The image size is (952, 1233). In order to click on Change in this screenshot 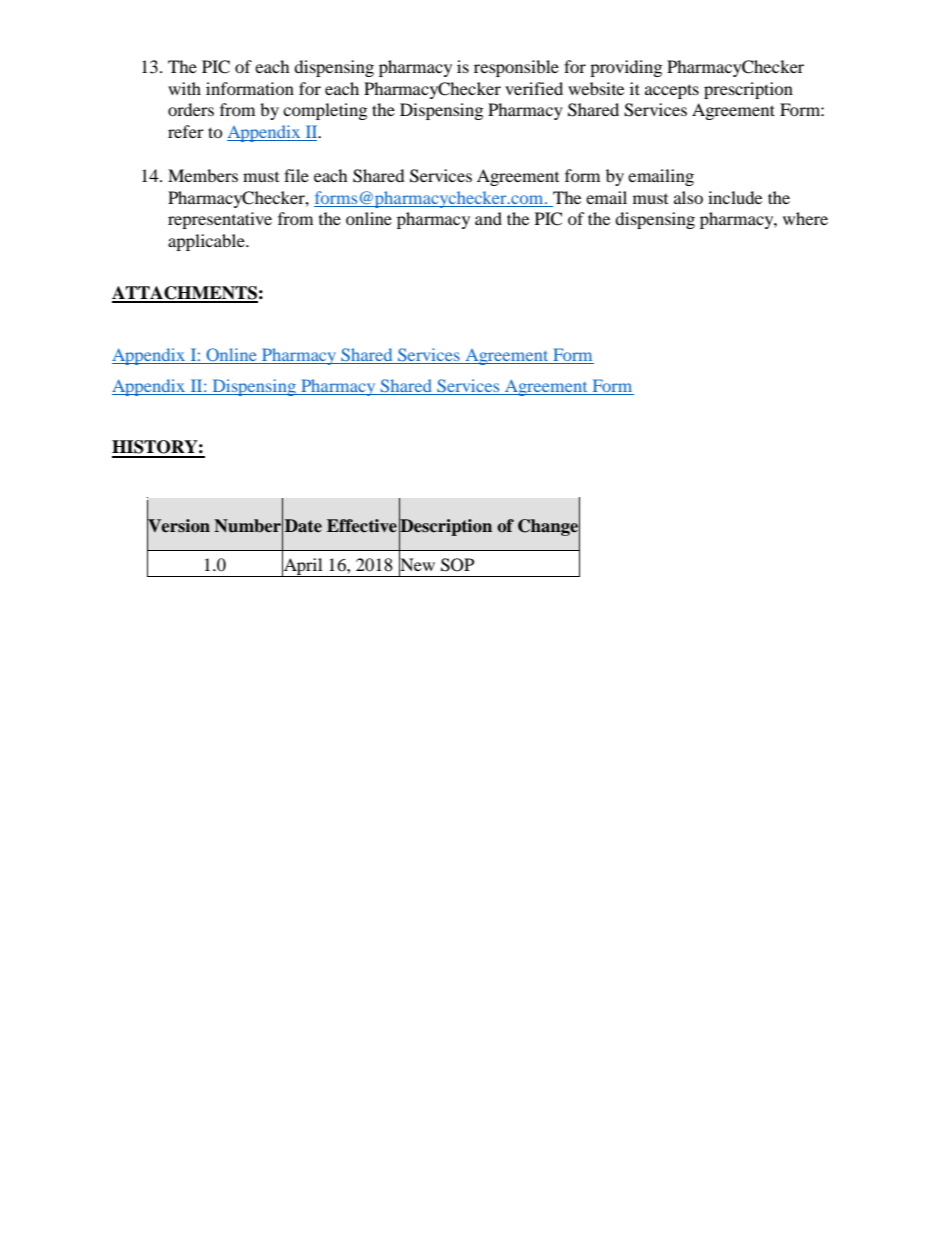, I will do `click(549, 527)`.
